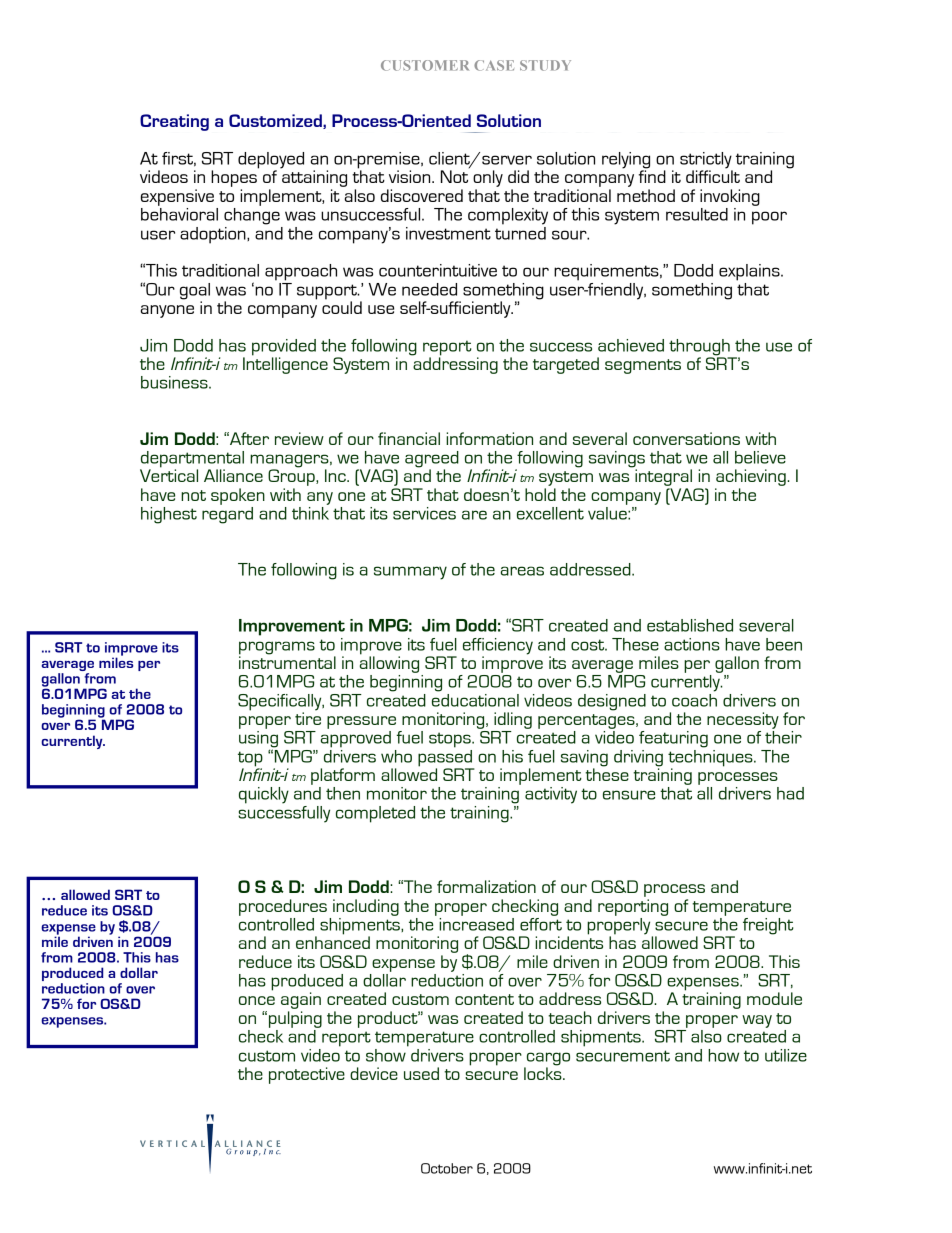 This screenshot has height=1233, width=952. What do you see at coordinates (264, 795) in the screenshot?
I see `quickly` at bounding box center [264, 795].
